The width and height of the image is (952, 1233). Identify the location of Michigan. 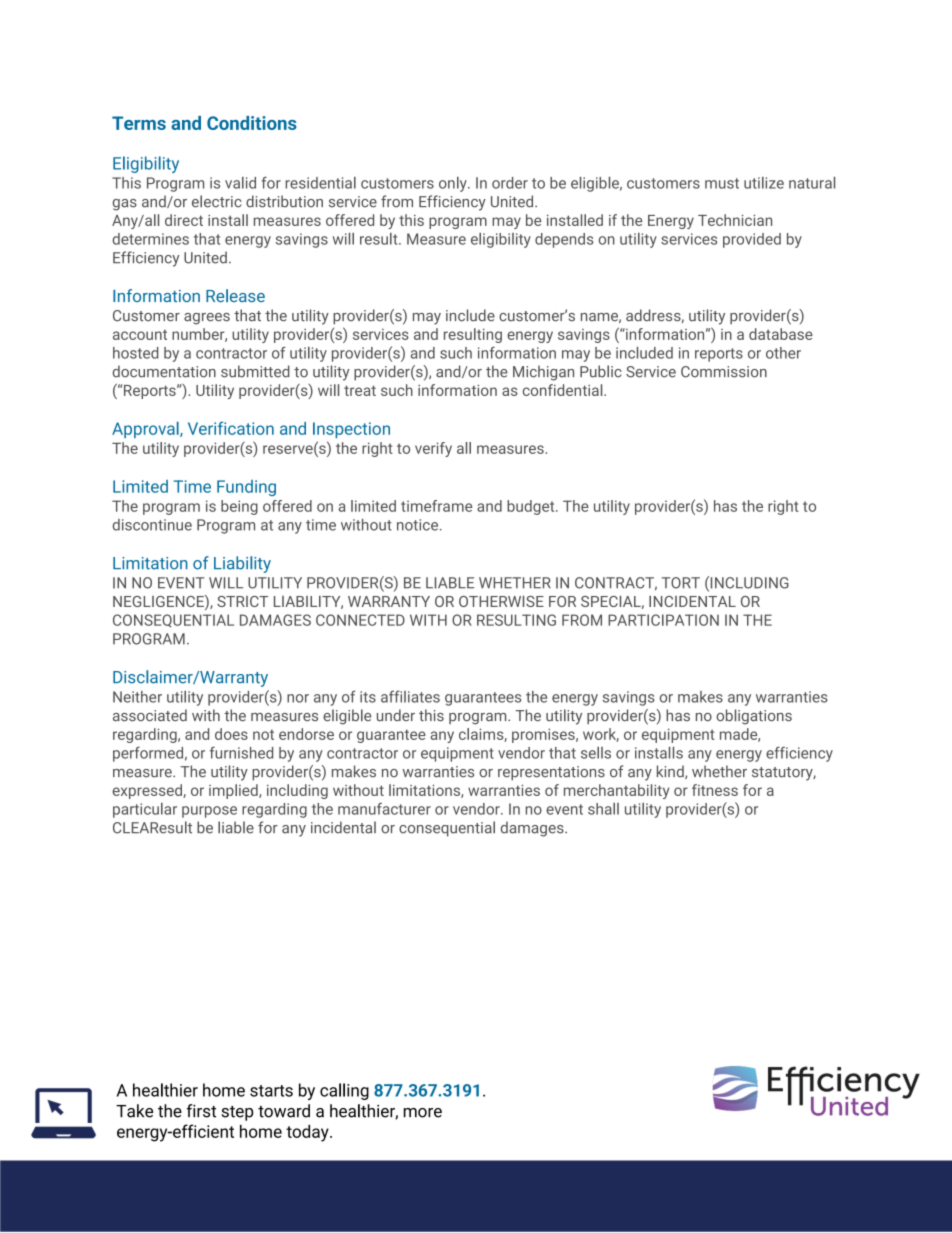
(543, 373).
